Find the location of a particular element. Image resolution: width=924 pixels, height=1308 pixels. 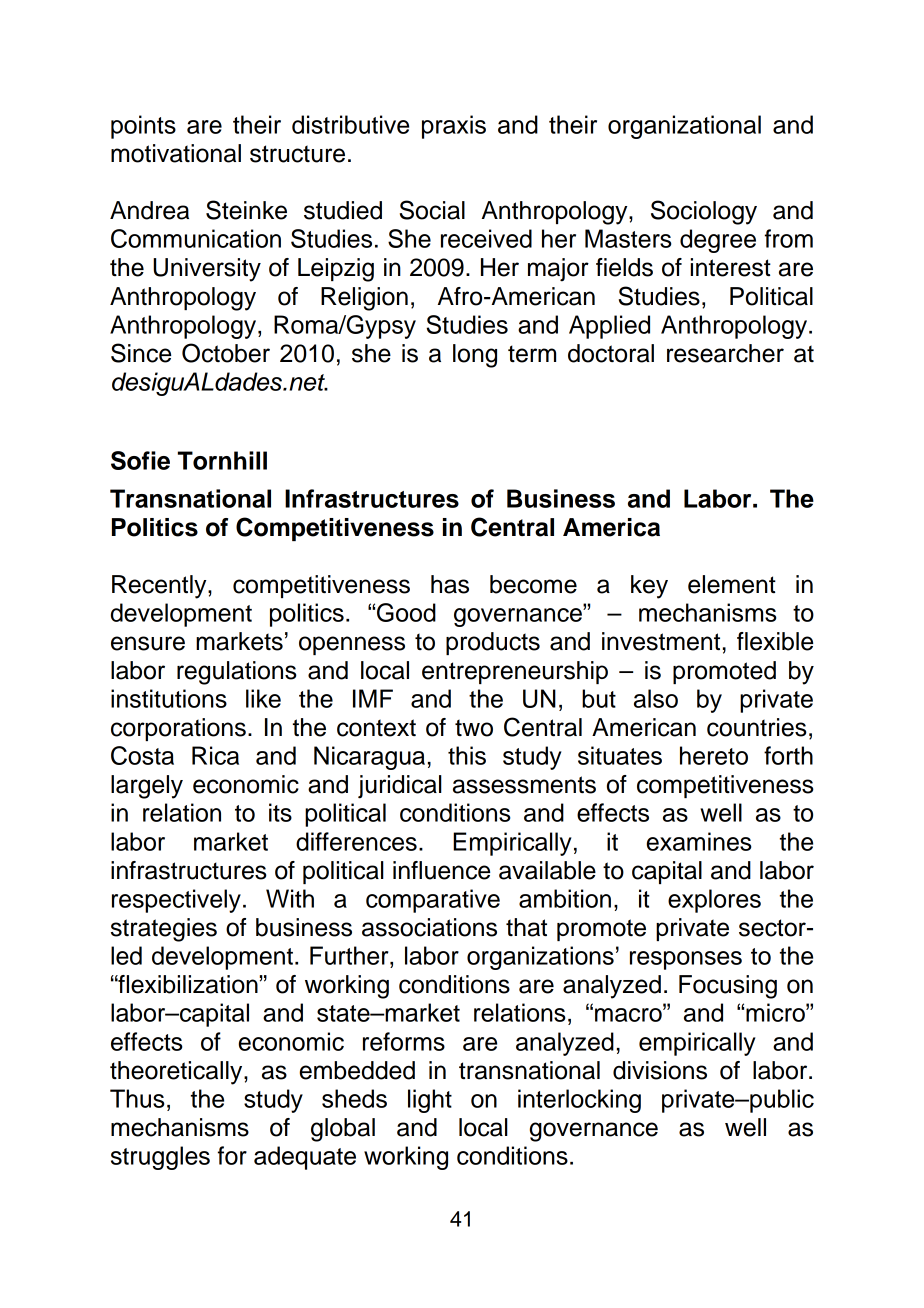

motivational is located at coordinates (176, 153).
